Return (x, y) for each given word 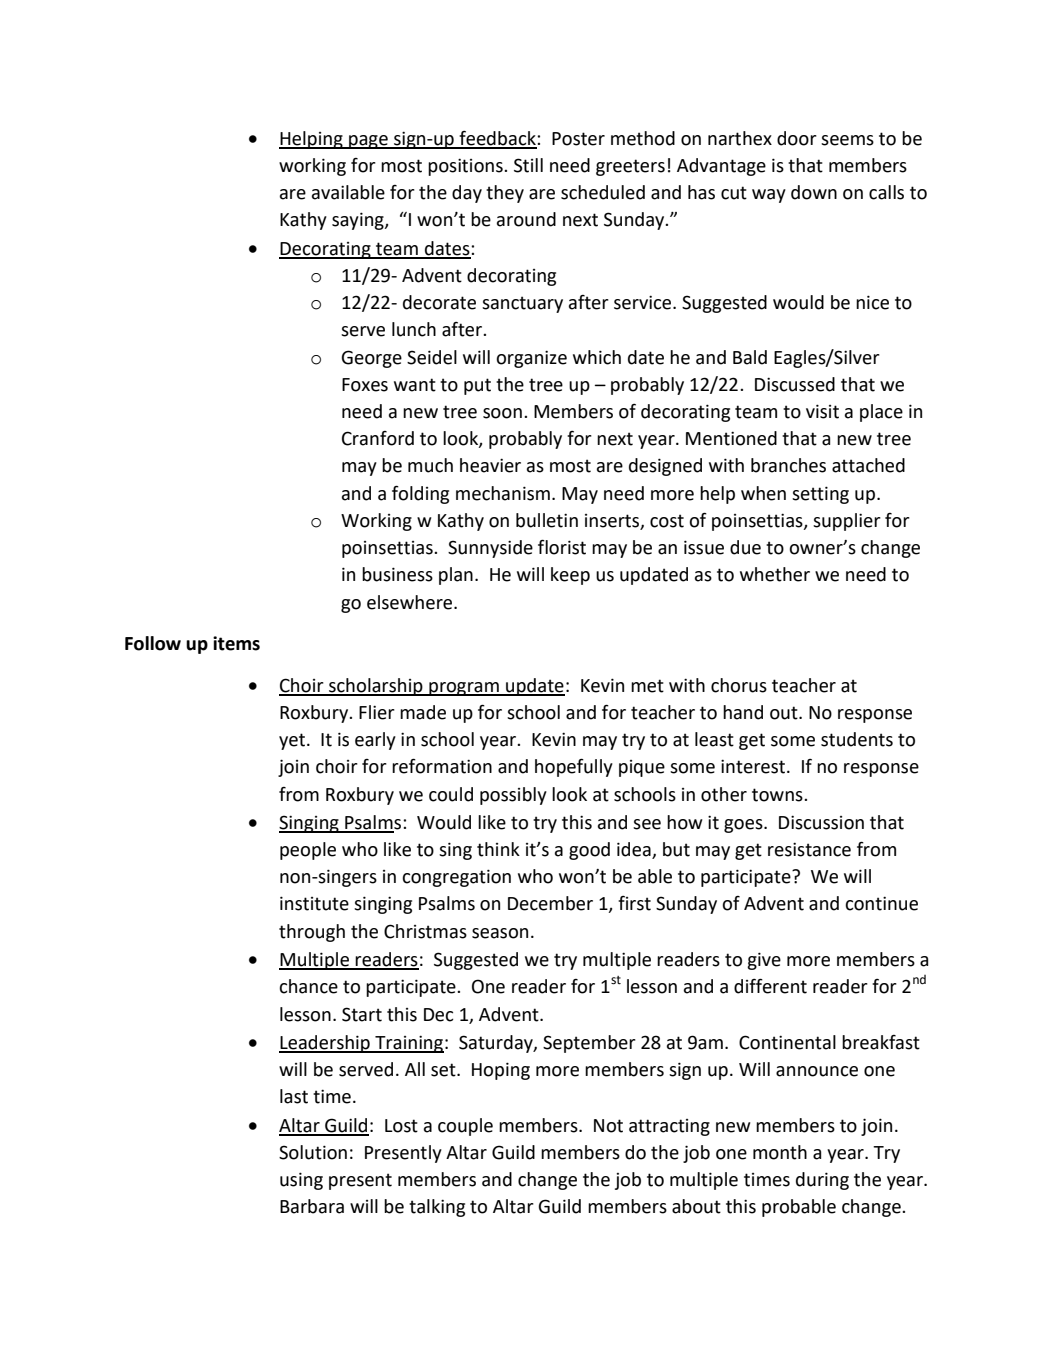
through (312, 933)
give (764, 961)
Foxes (365, 385)
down (814, 192)
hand (743, 712)
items (236, 643)
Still (528, 165)
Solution (313, 1152)
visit (822, 411)
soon (502, 413)
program (464, 689)
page (368, 142)
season (500, 933)
